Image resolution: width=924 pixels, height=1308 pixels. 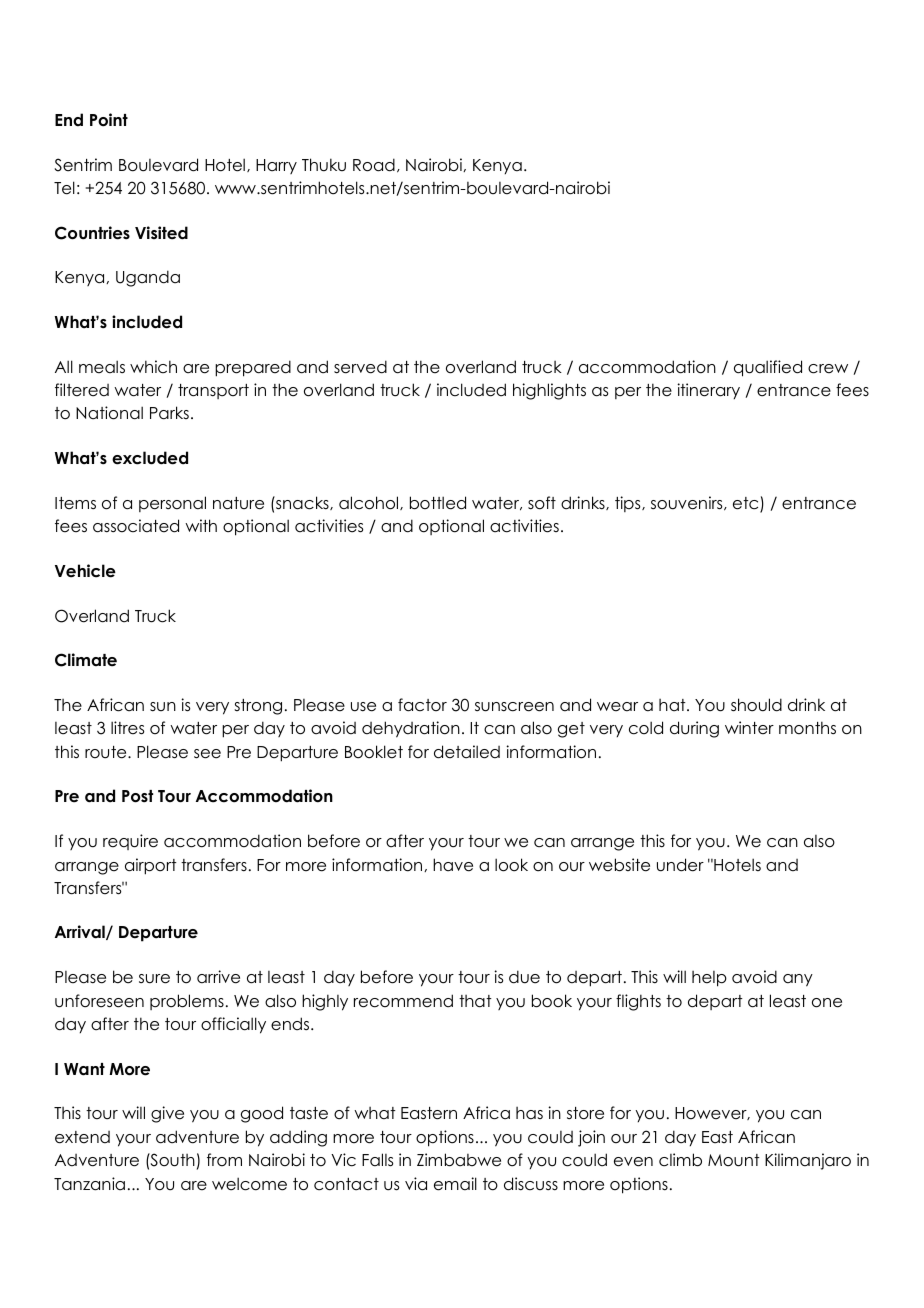 I want to click on Zimbabwe, so click(x=459, y=1160).
